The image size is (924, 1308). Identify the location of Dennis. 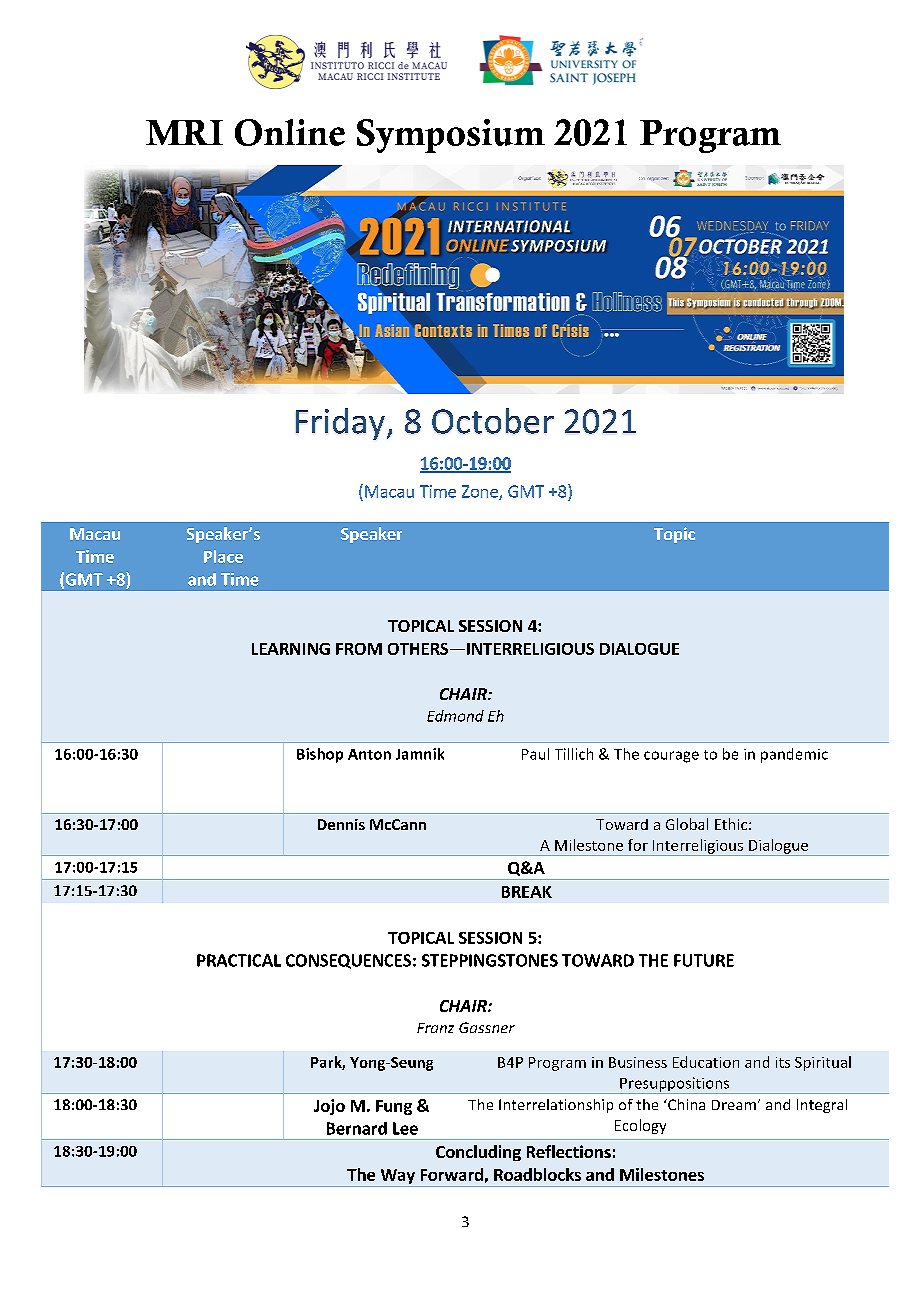
(341, 824).
